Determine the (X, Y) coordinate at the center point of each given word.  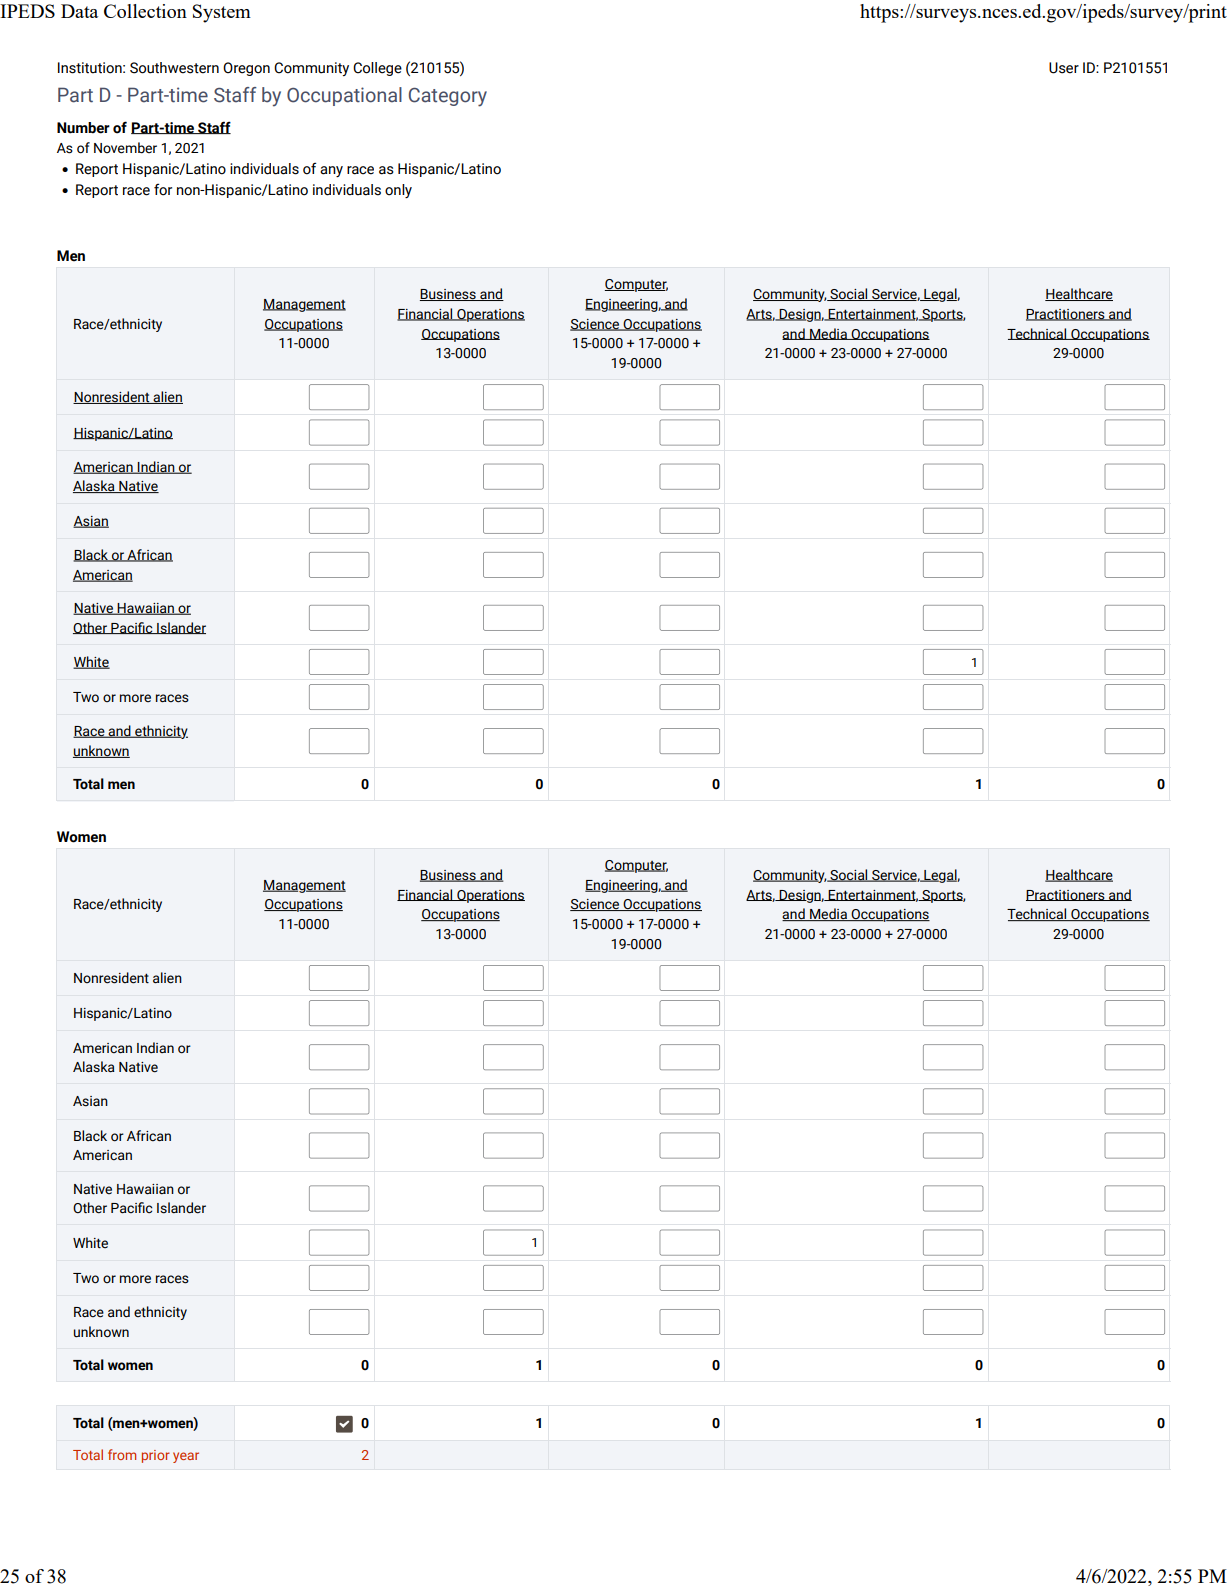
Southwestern (174, 68)
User (1064, 68)
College (377, 69)
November (125, 148)
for (163, 189)
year (186, 1457)
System (222, 13)
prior (156, 1456)
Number (83, 128)
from (122, 1454)
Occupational (344, 96)
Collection (145, 11)
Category (448, 97)
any (331, 171)
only (398, 191)
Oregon (246, 69)
